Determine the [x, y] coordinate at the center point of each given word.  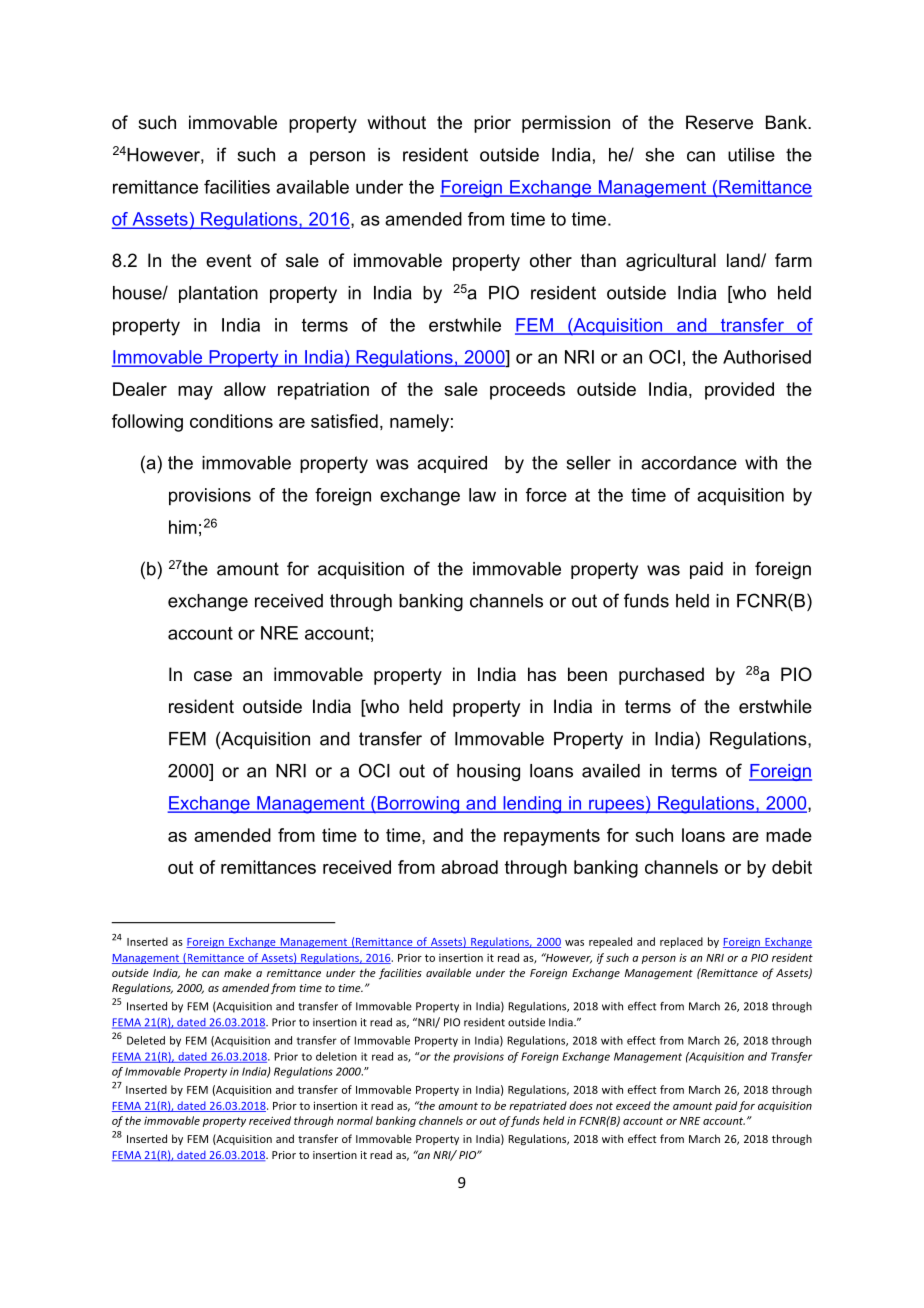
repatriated [538, 1106]
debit [792, 867]
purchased [661, 676]
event [229, 260]
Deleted [146, 1040]
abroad [469, 867]
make [238, 972]
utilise [751, 155]
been [587, 674]
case [213, 676]
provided [739, 391]
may [195, 393]
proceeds [527, 391]
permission [566, 124]
